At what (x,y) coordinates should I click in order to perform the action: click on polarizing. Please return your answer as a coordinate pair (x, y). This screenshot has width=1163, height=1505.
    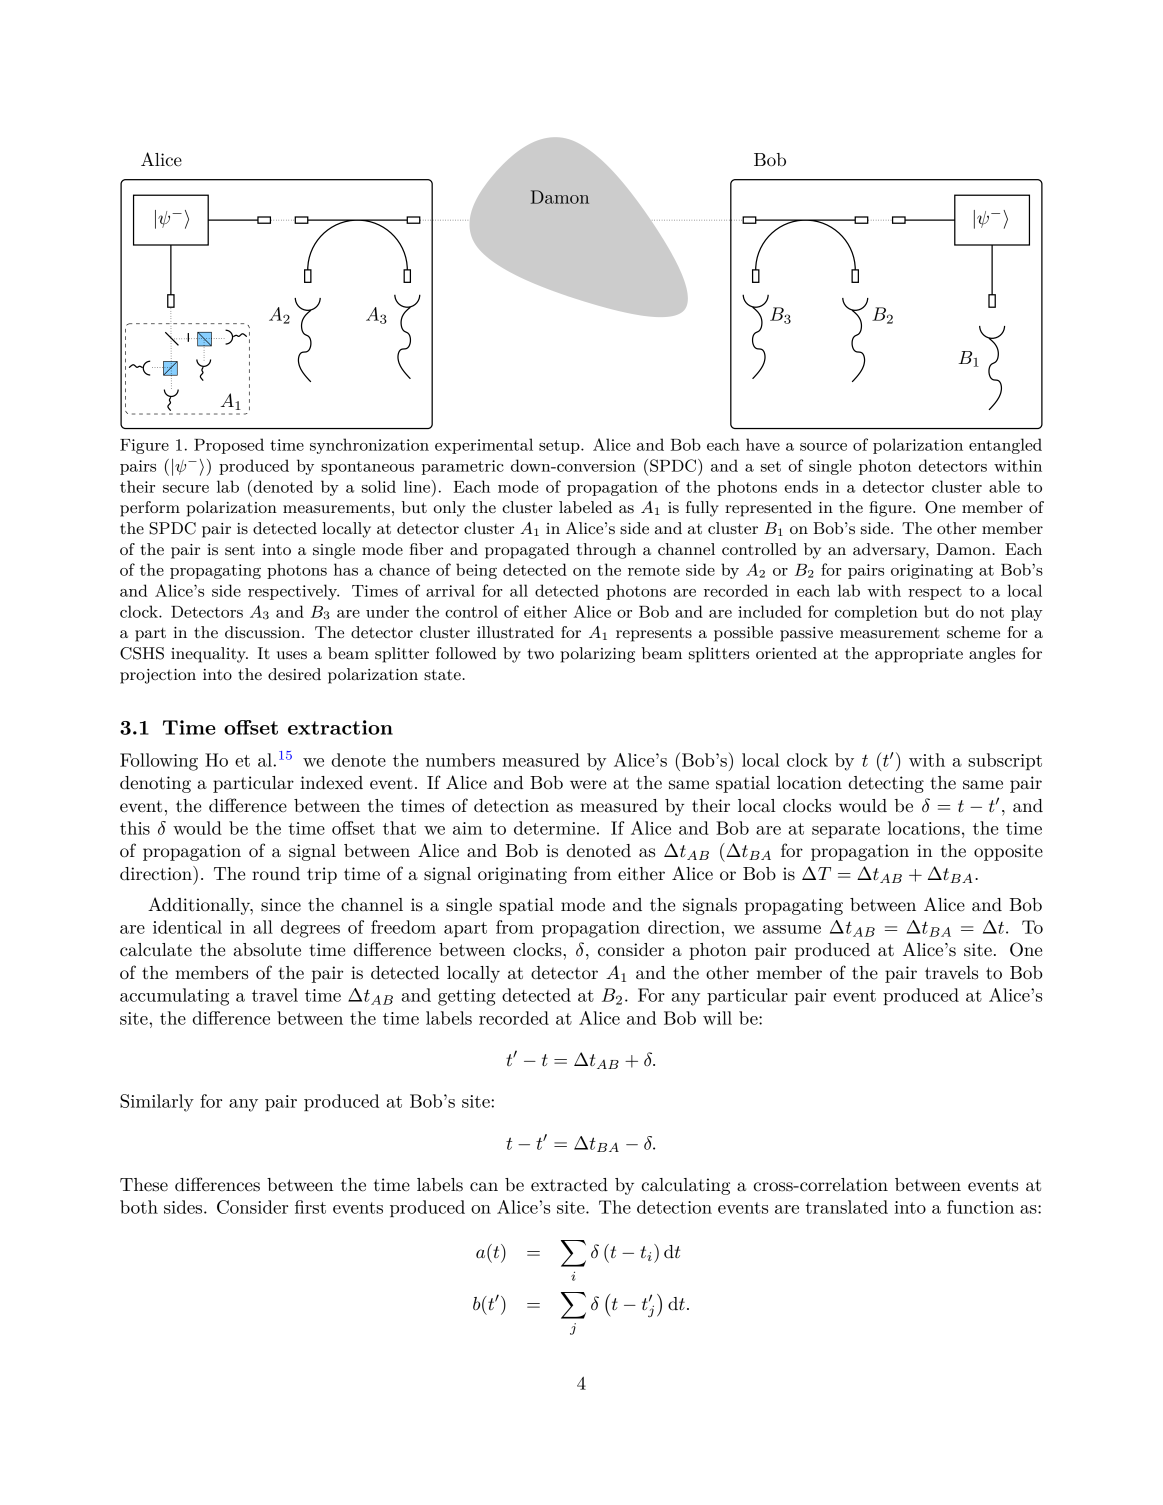
    Looking at the image, I should click on (598, 655).
